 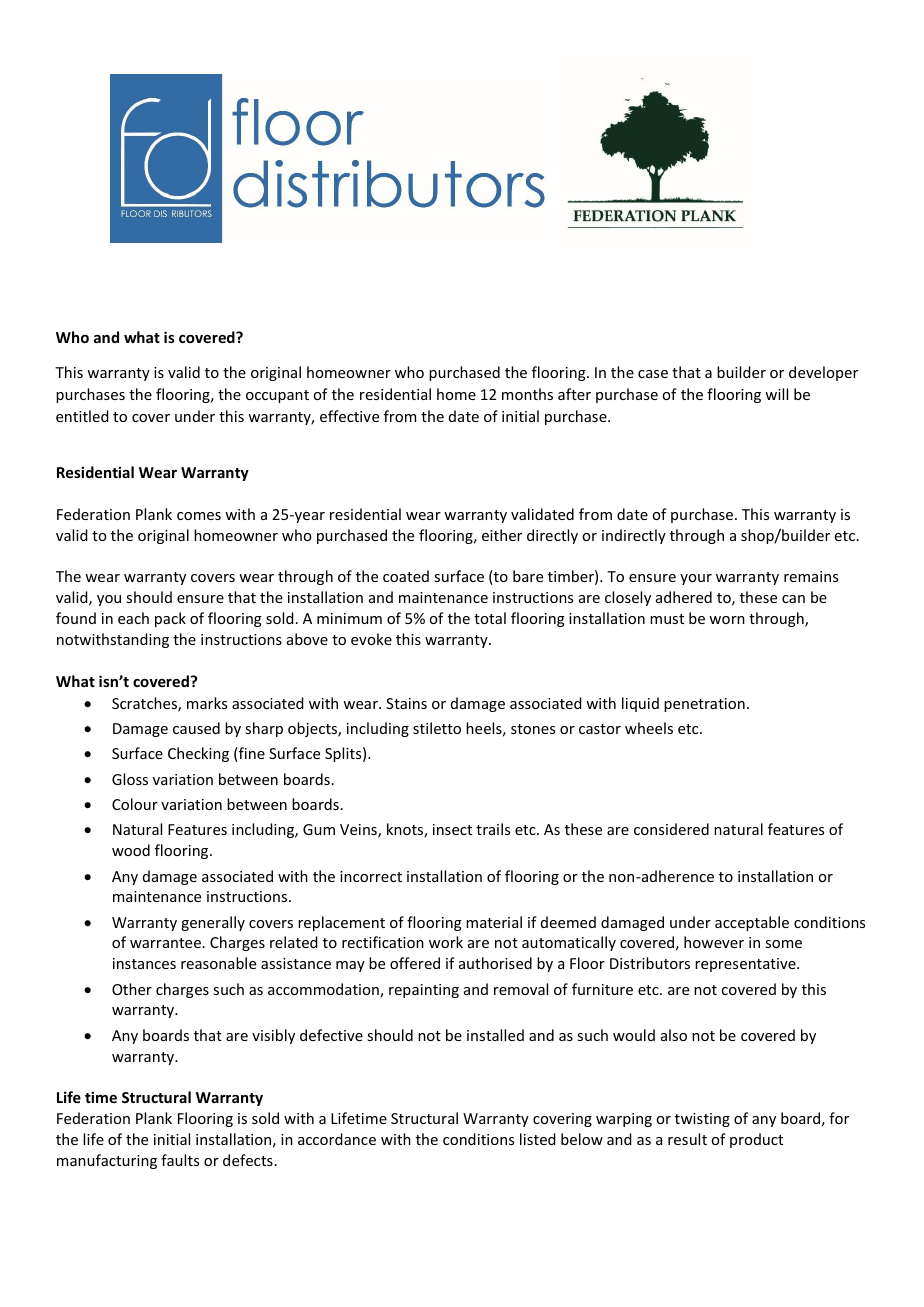 What do you see at coordinates (494, 922) in the page?
I see `material` at bounding box center [494, 922].
